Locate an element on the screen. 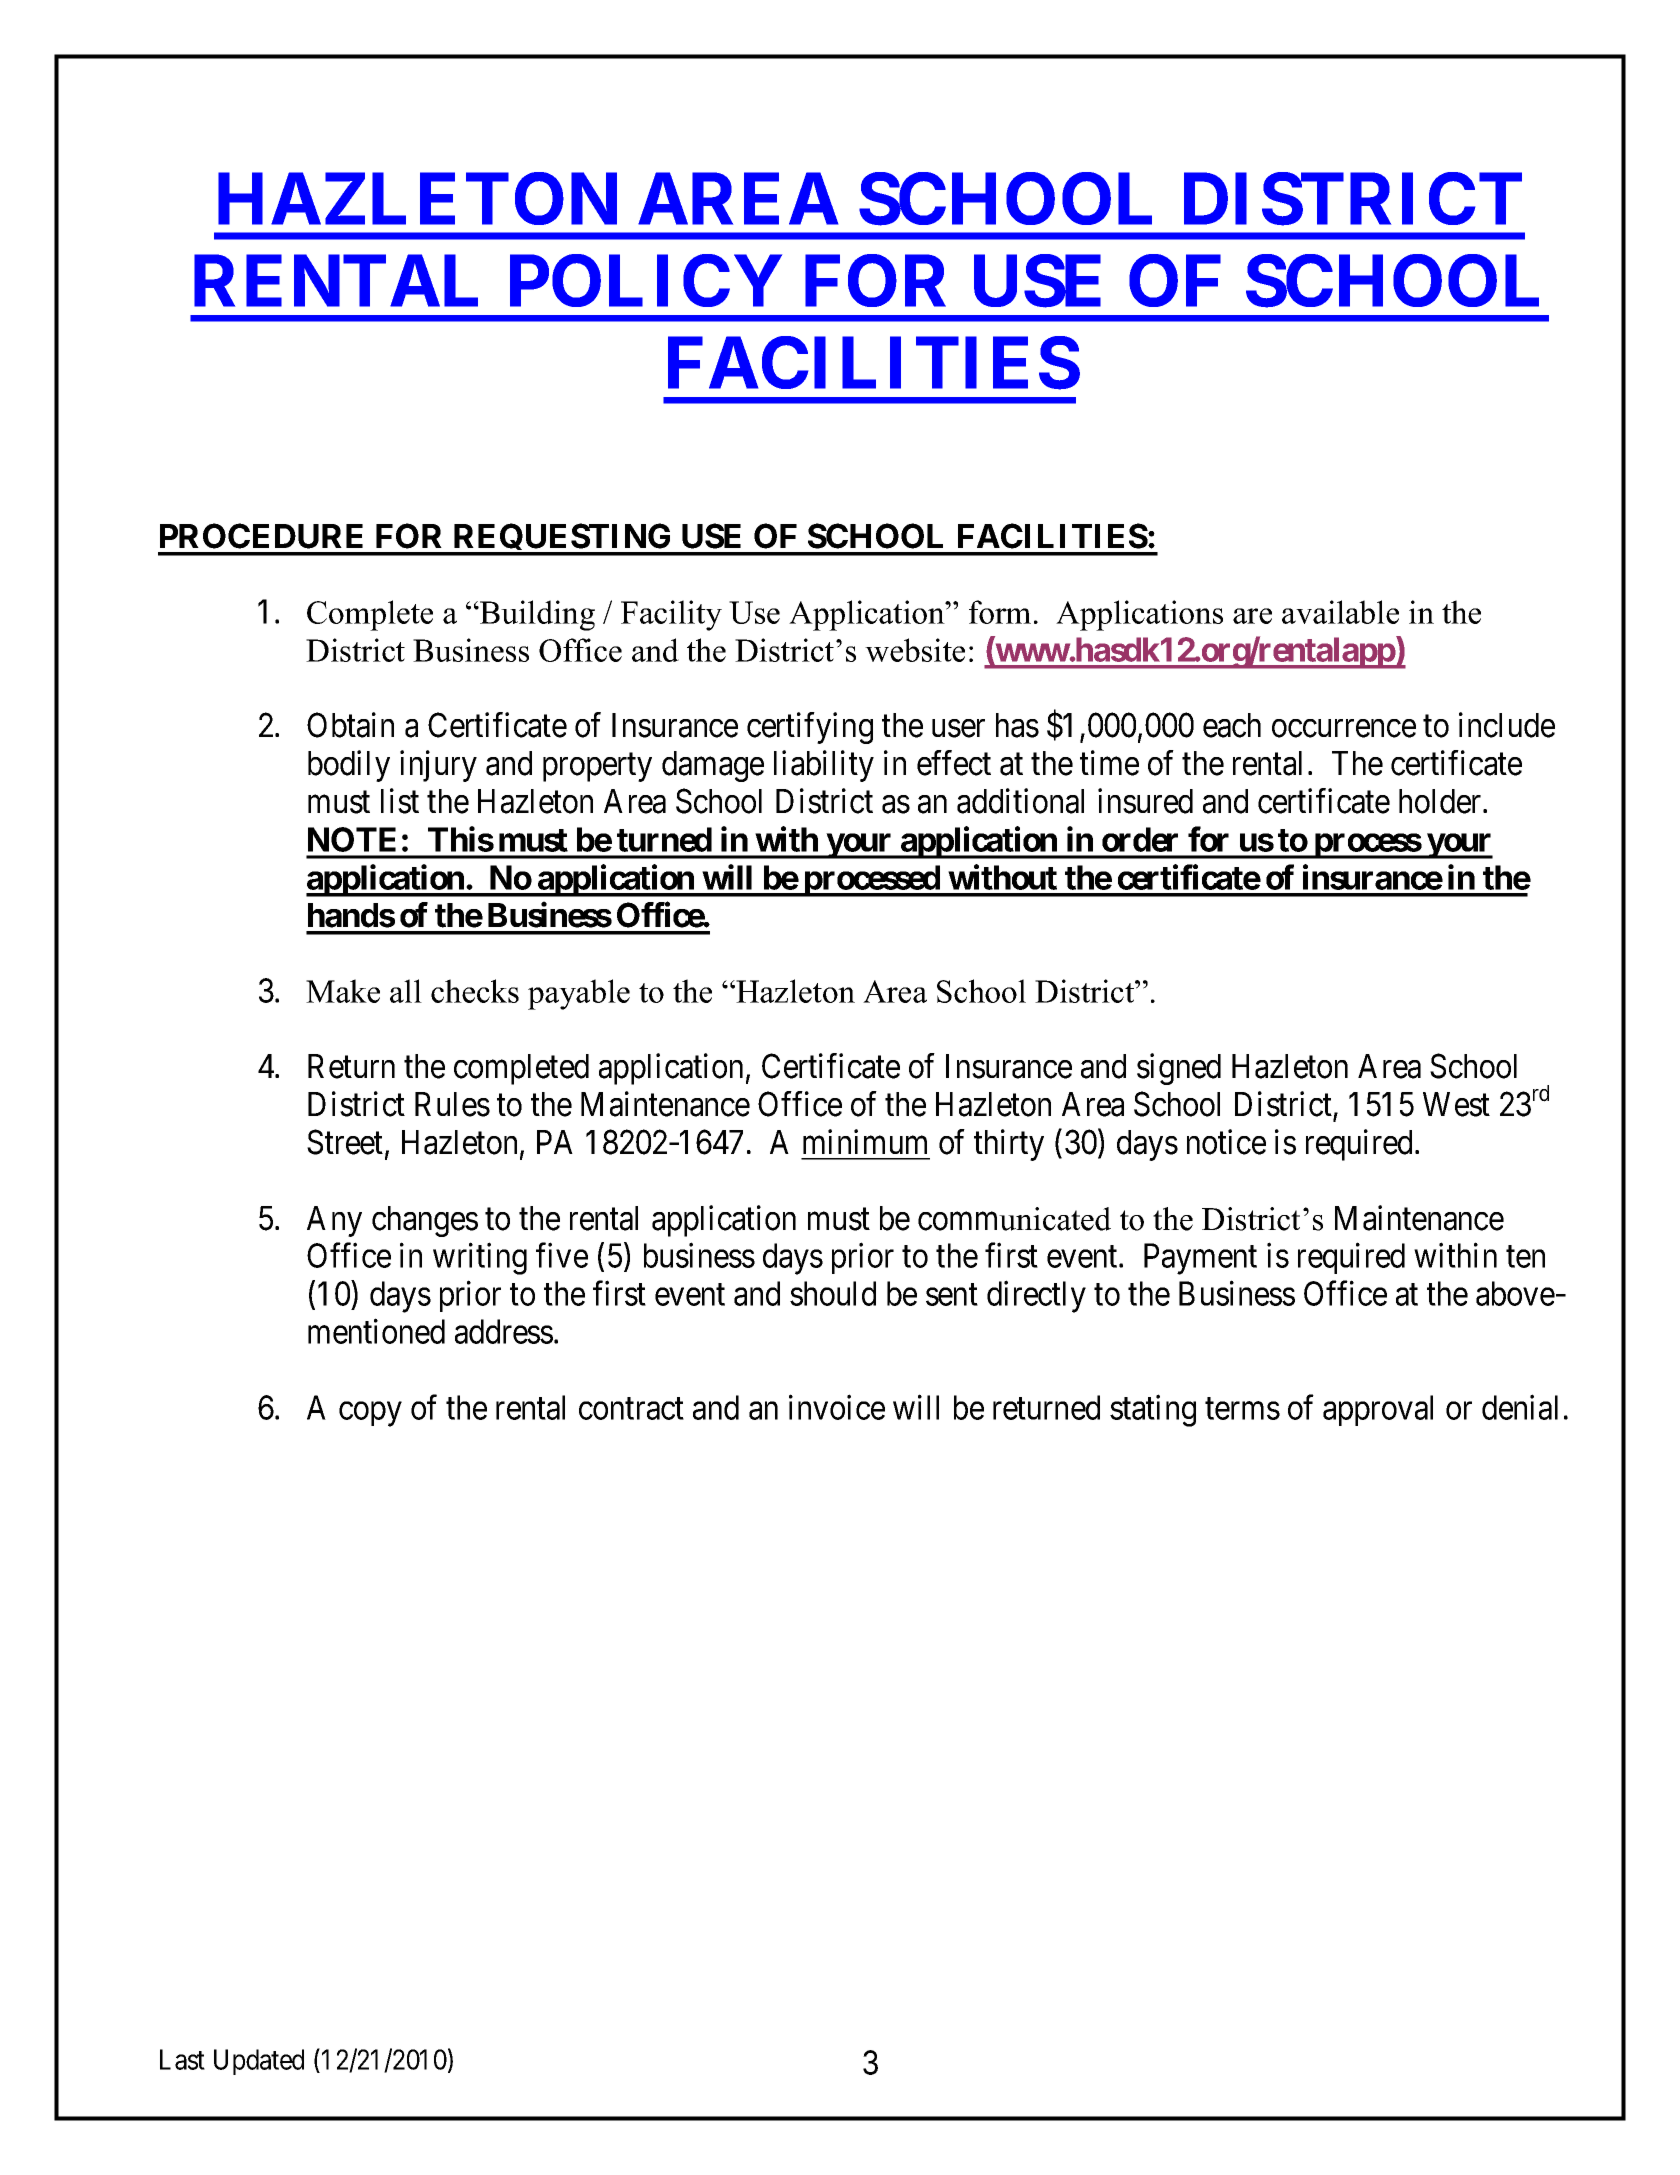  website is located at coordinates (915, 650).
